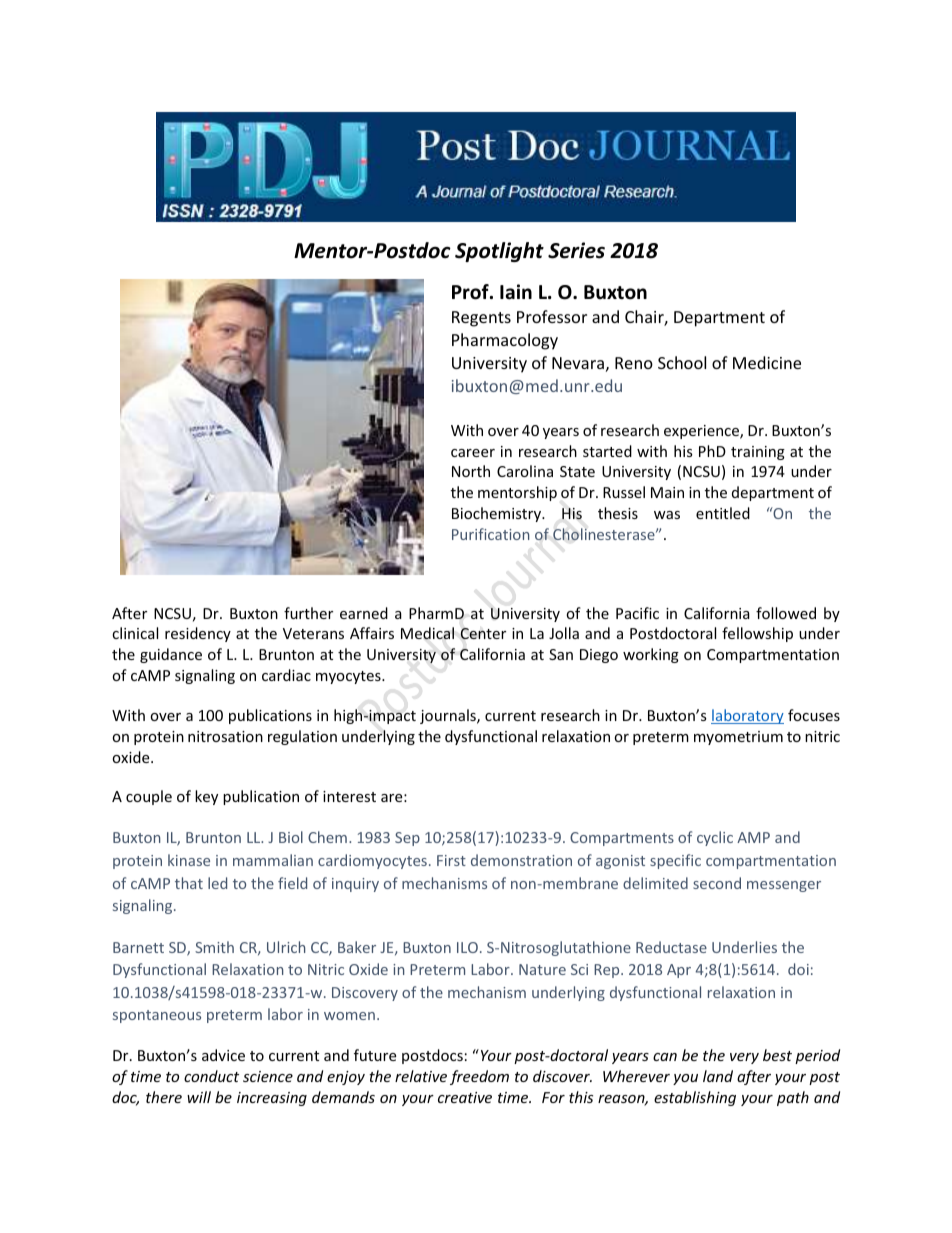  Describe the element at coordinates (758, 453) in the screenshot. I see `training` at that location.
